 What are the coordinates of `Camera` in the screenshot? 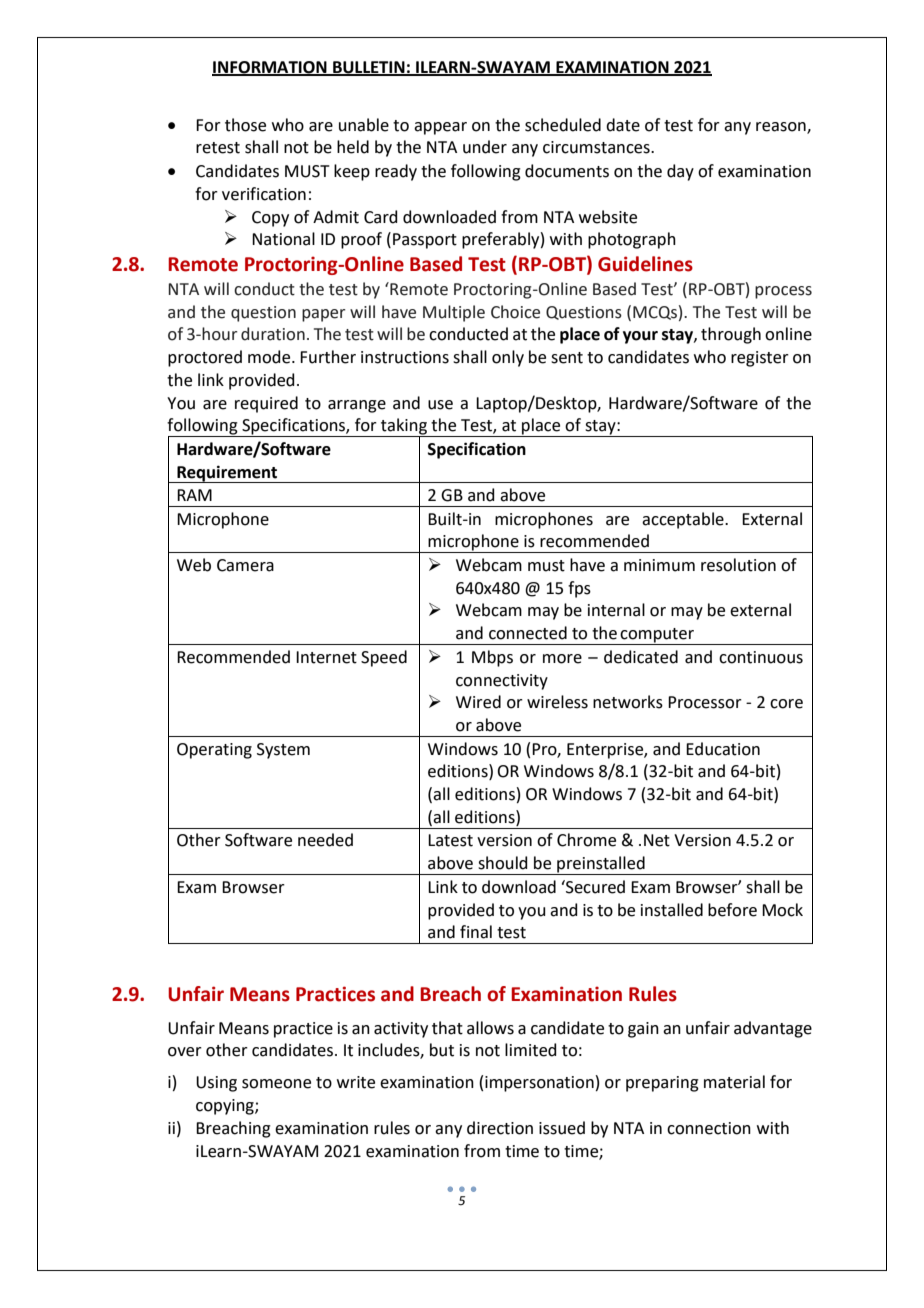 It's located at (245, 565).
